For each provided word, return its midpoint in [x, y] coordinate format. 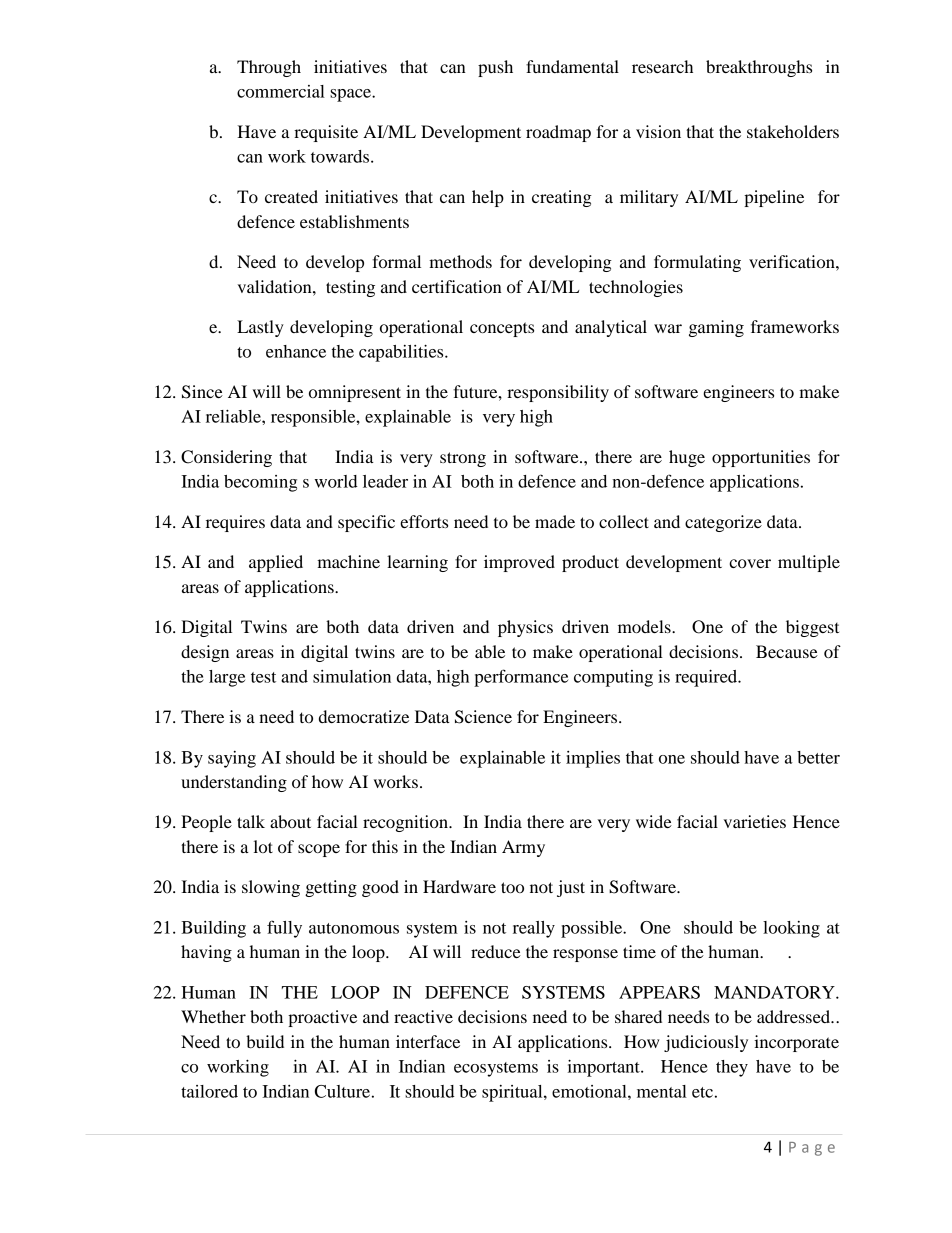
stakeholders [793, 131]
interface [428, 1041]
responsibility [558, 393]
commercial [281, 91]
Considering [226, 458]
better [818, 757]
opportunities [761, 458]
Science [483, 717]
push [495, 68]
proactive [322, 1018]
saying [232, 759]
